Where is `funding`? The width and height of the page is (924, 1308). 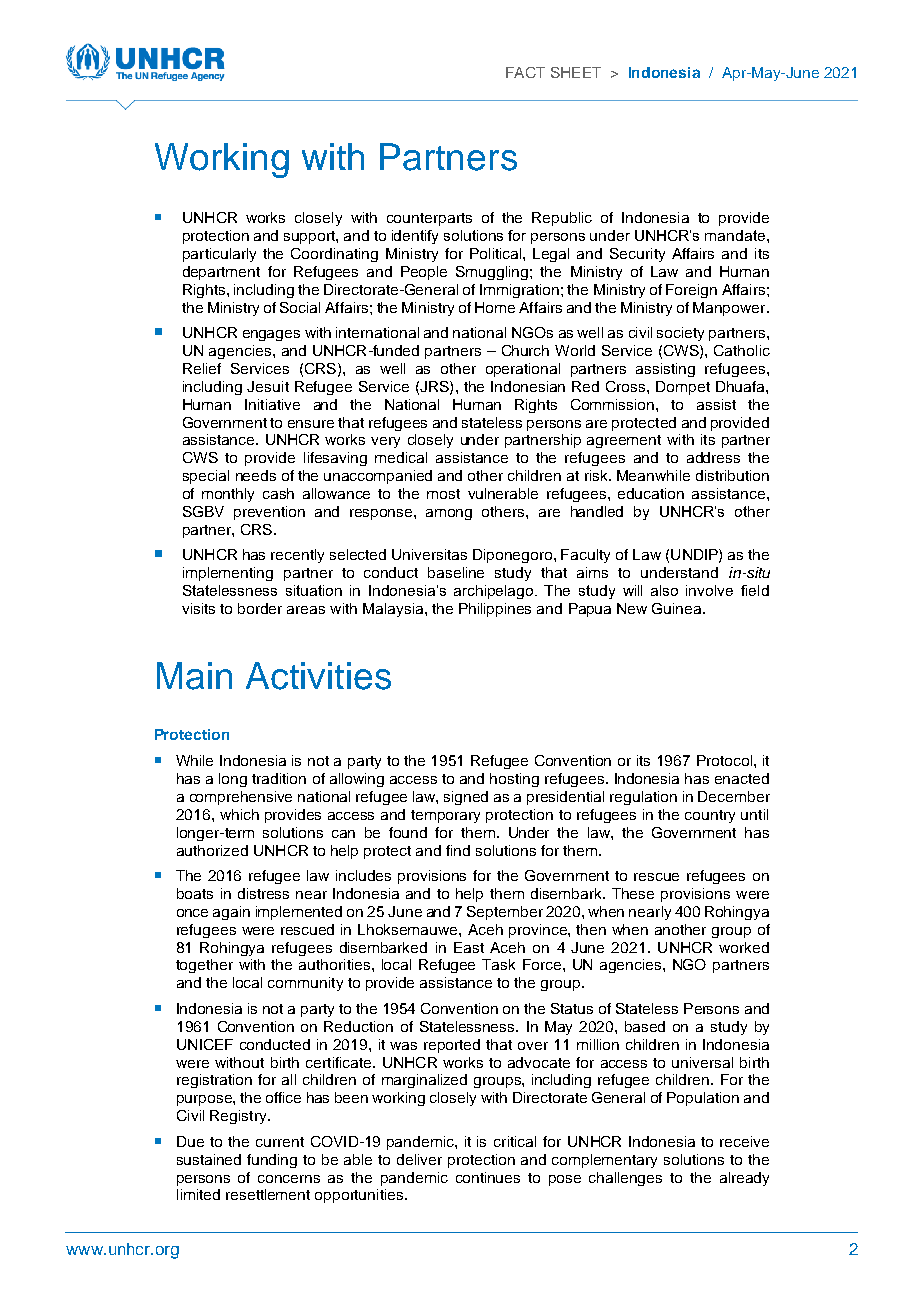
funding is located at coordinates (272, 1161).
